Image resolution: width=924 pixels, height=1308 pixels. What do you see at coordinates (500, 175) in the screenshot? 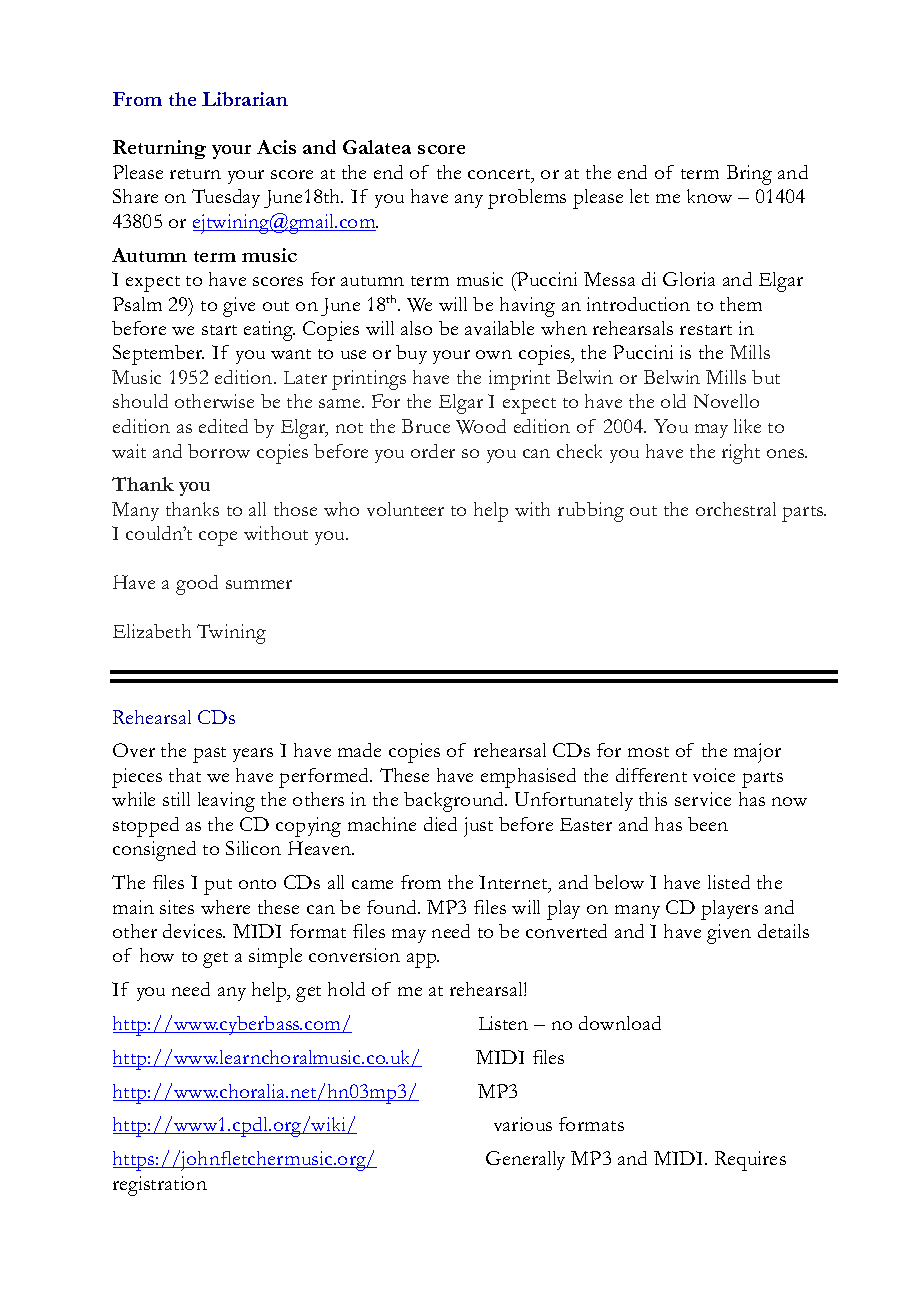
I see `concert` at bounding box center [500, 175].
